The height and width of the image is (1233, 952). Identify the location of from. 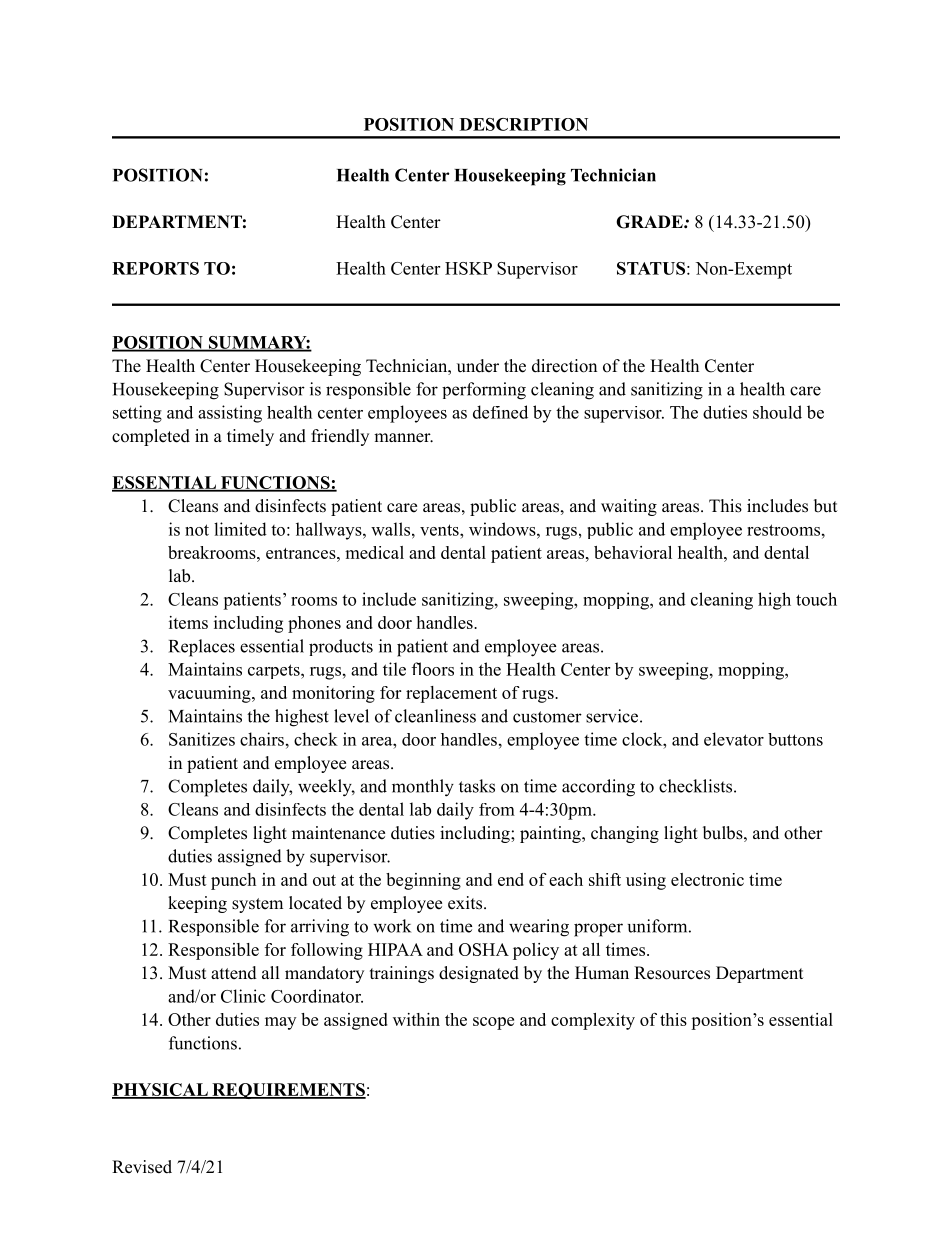
(497, 809).
